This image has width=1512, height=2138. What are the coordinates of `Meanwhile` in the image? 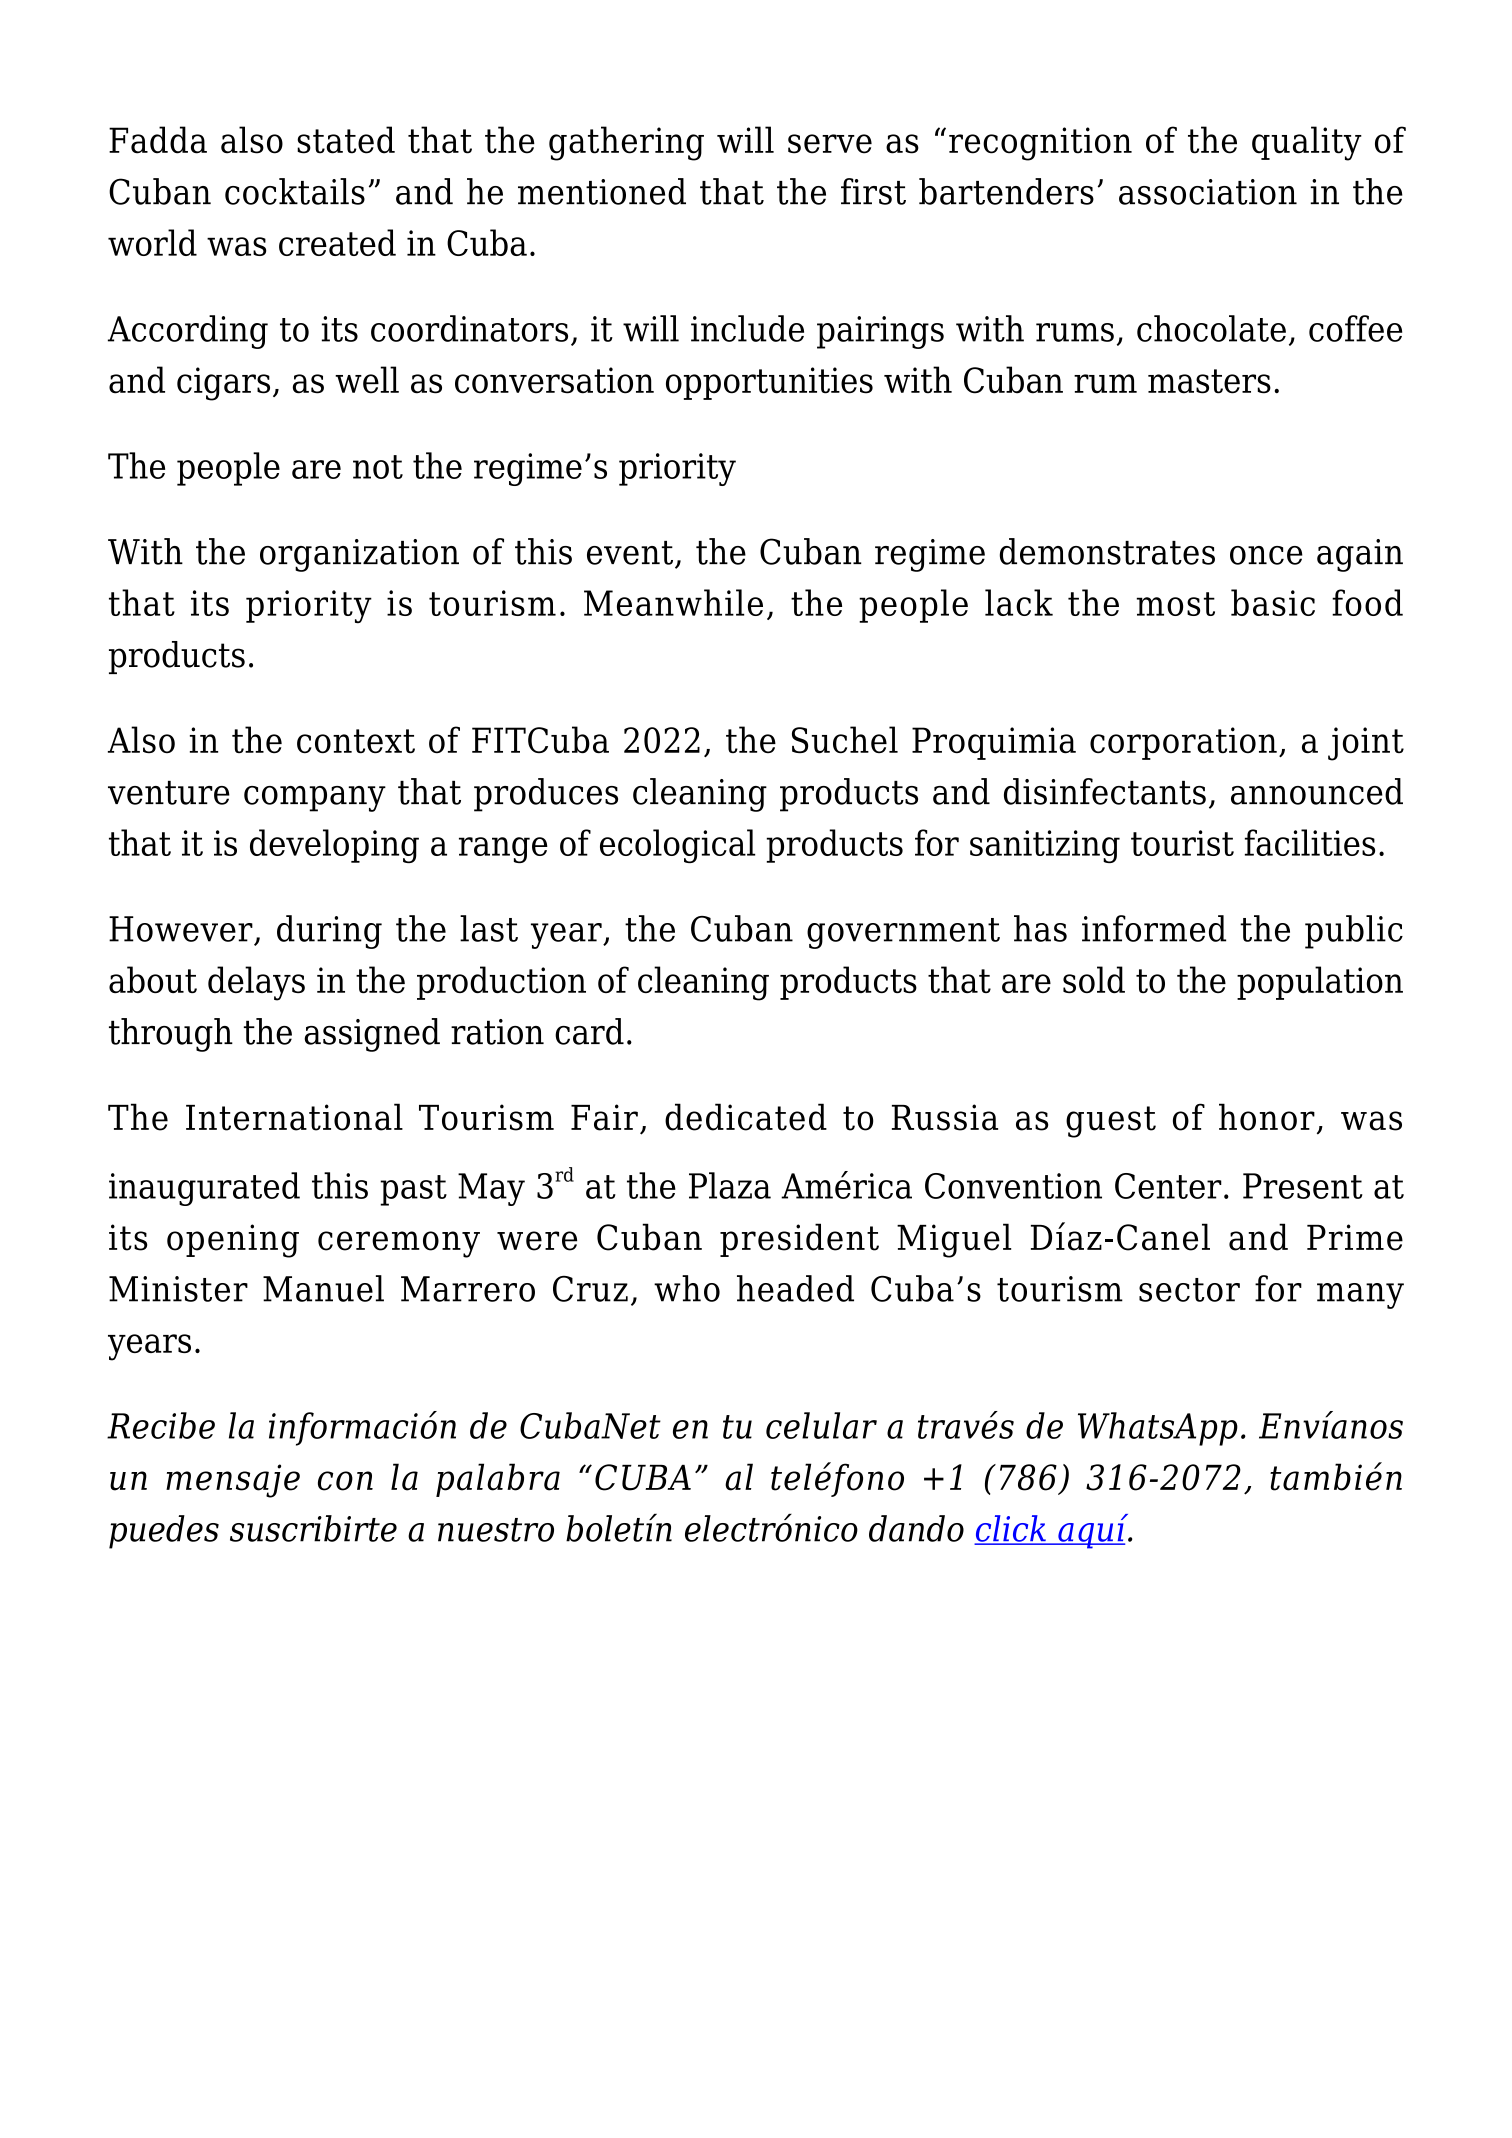 It's located at (673, 602).
